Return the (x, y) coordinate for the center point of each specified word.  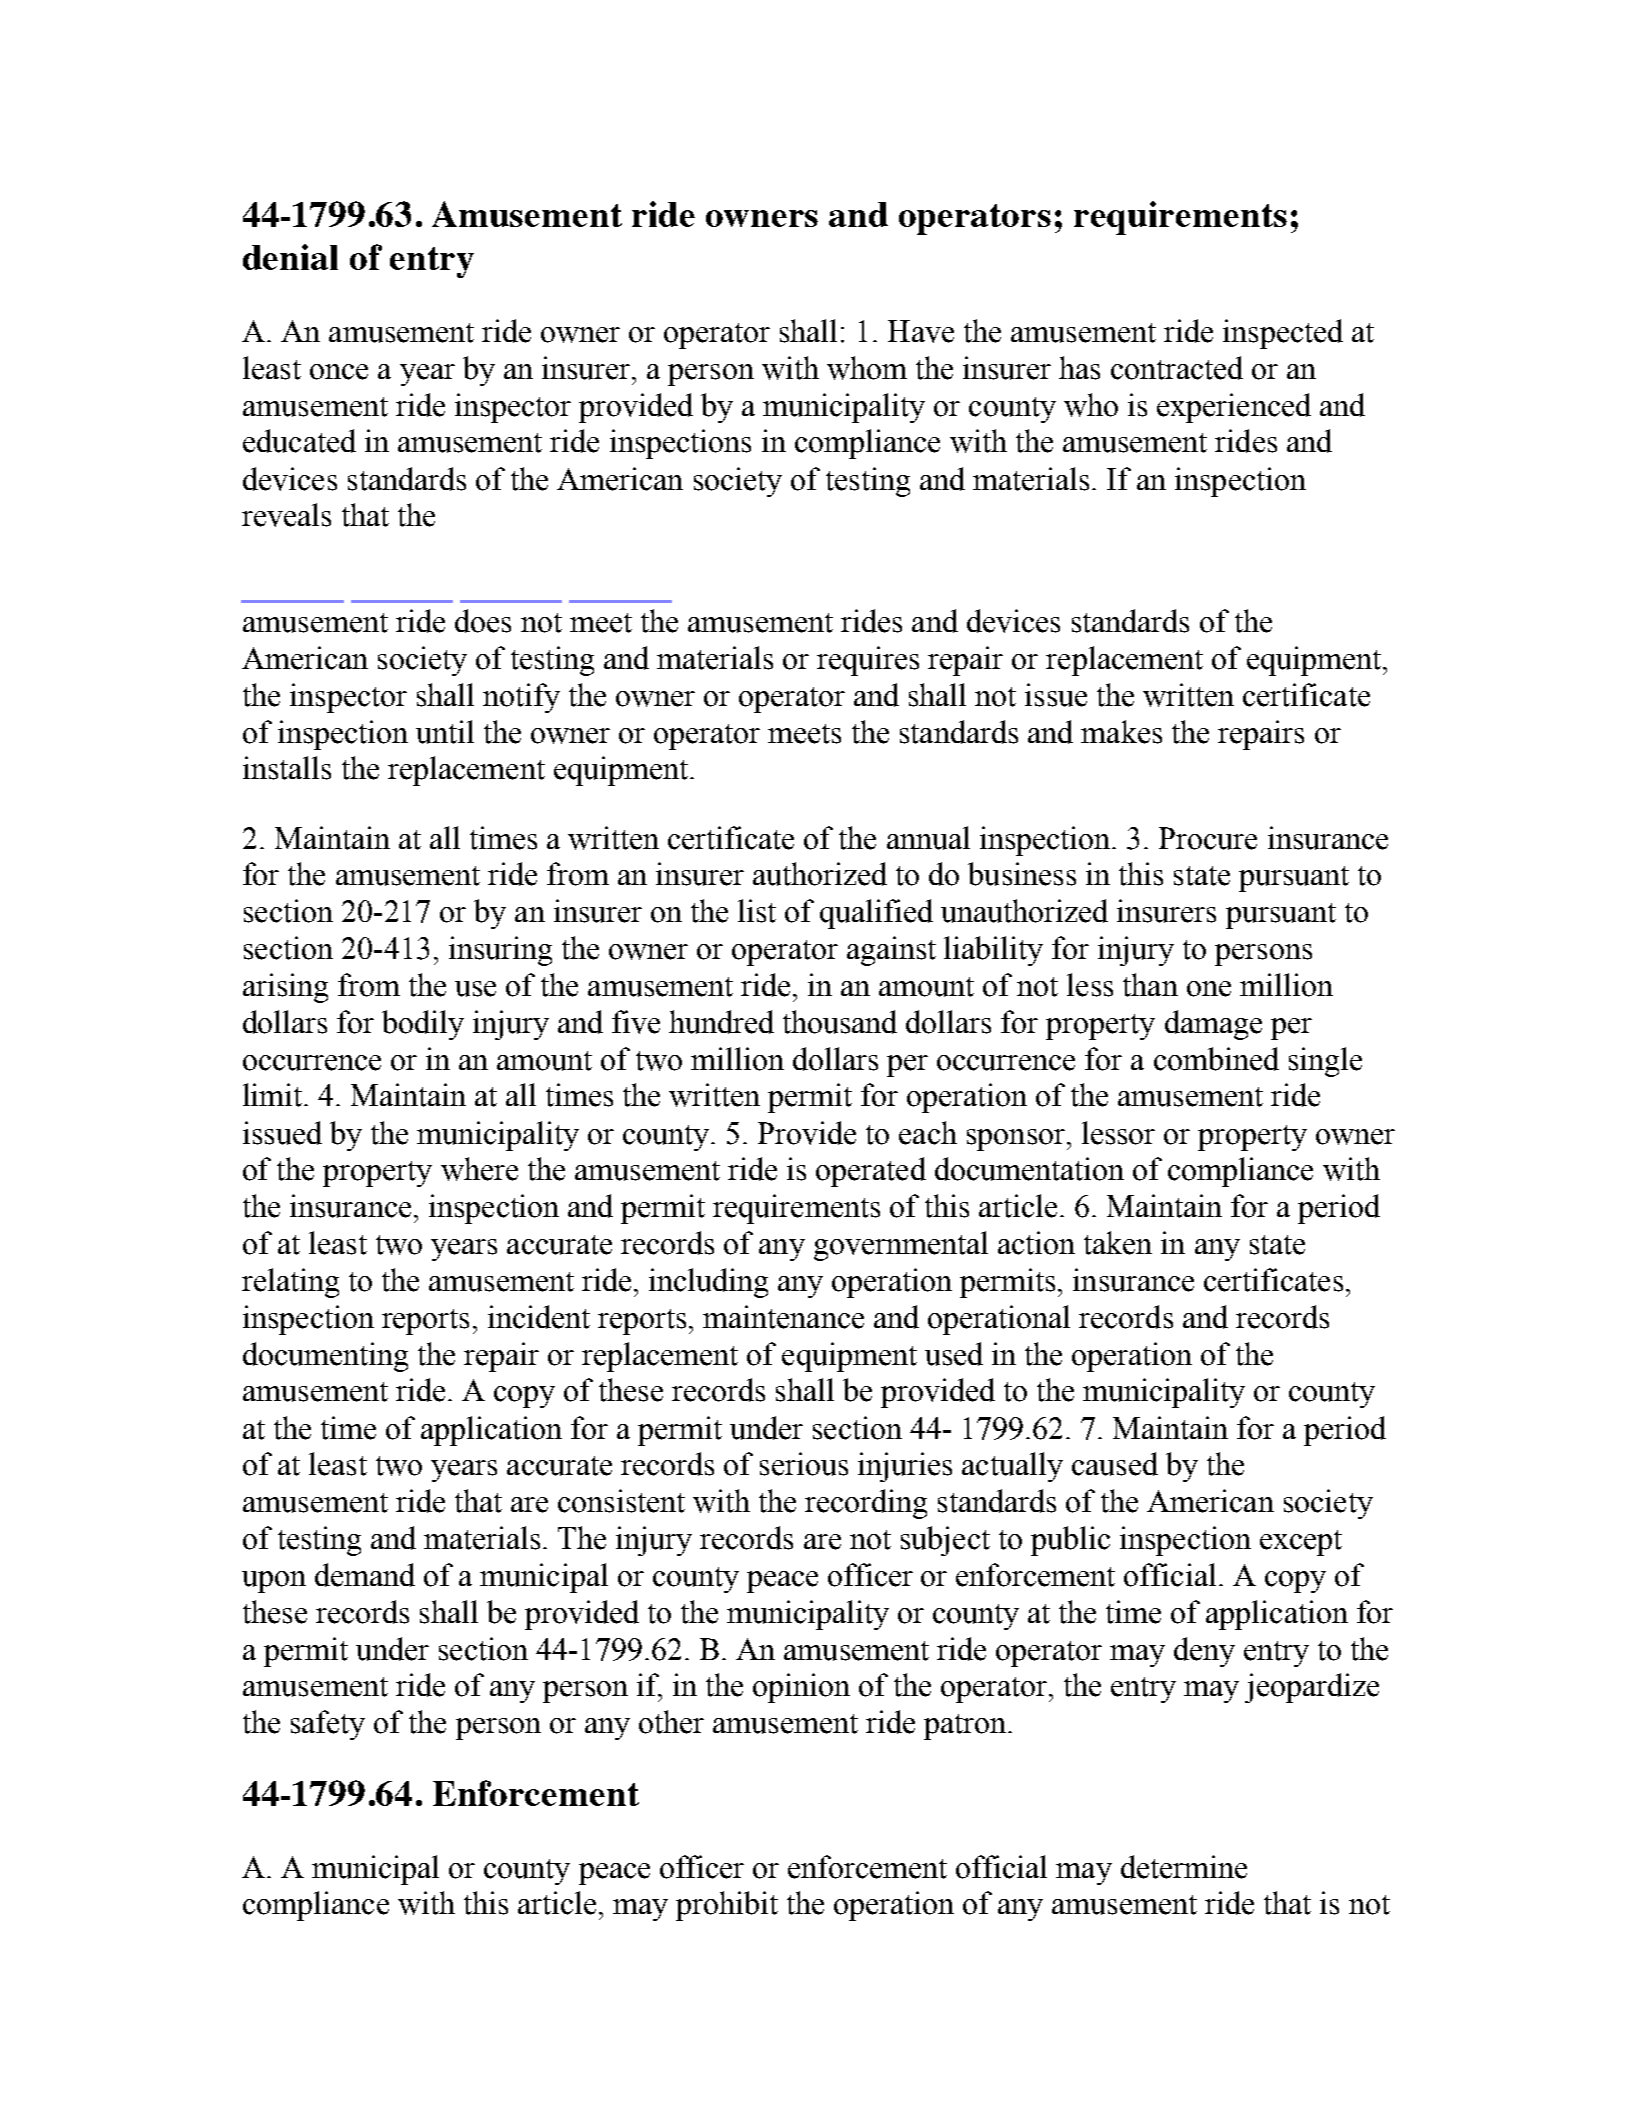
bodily (423, 1025)
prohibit (727, 1906)
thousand (840, 1022)
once (339, 372)
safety (328, 1725)
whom (867, 368)
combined (1216, 1059)
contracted (1177, 368)
